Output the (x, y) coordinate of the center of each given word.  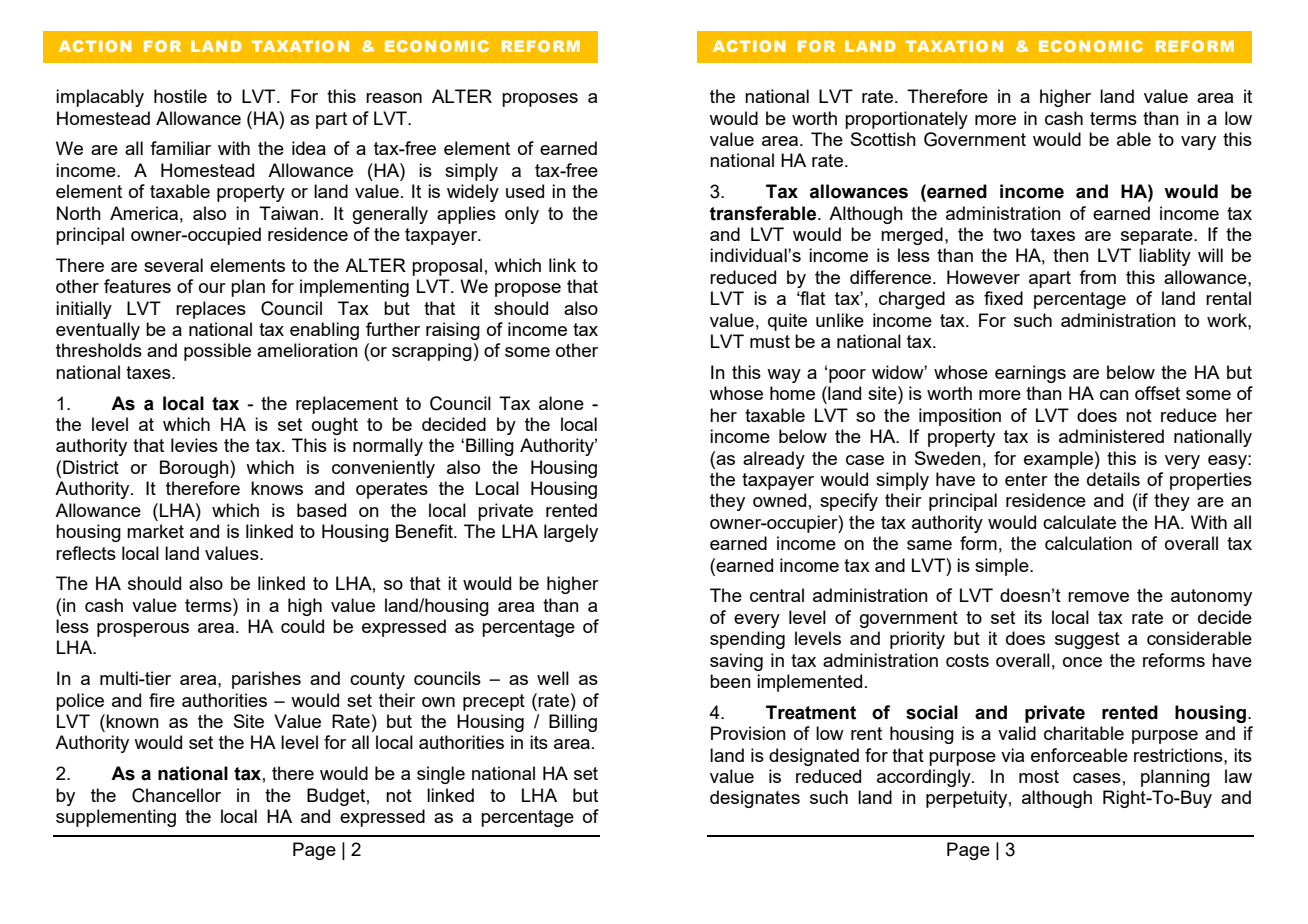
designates (755, 799)
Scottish (883, 139)
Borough (195, 469)
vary (1198, 143)
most (1039, 776)
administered (1111, 436)
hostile (180, 96)
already (774, 460)
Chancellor (176, 795)
